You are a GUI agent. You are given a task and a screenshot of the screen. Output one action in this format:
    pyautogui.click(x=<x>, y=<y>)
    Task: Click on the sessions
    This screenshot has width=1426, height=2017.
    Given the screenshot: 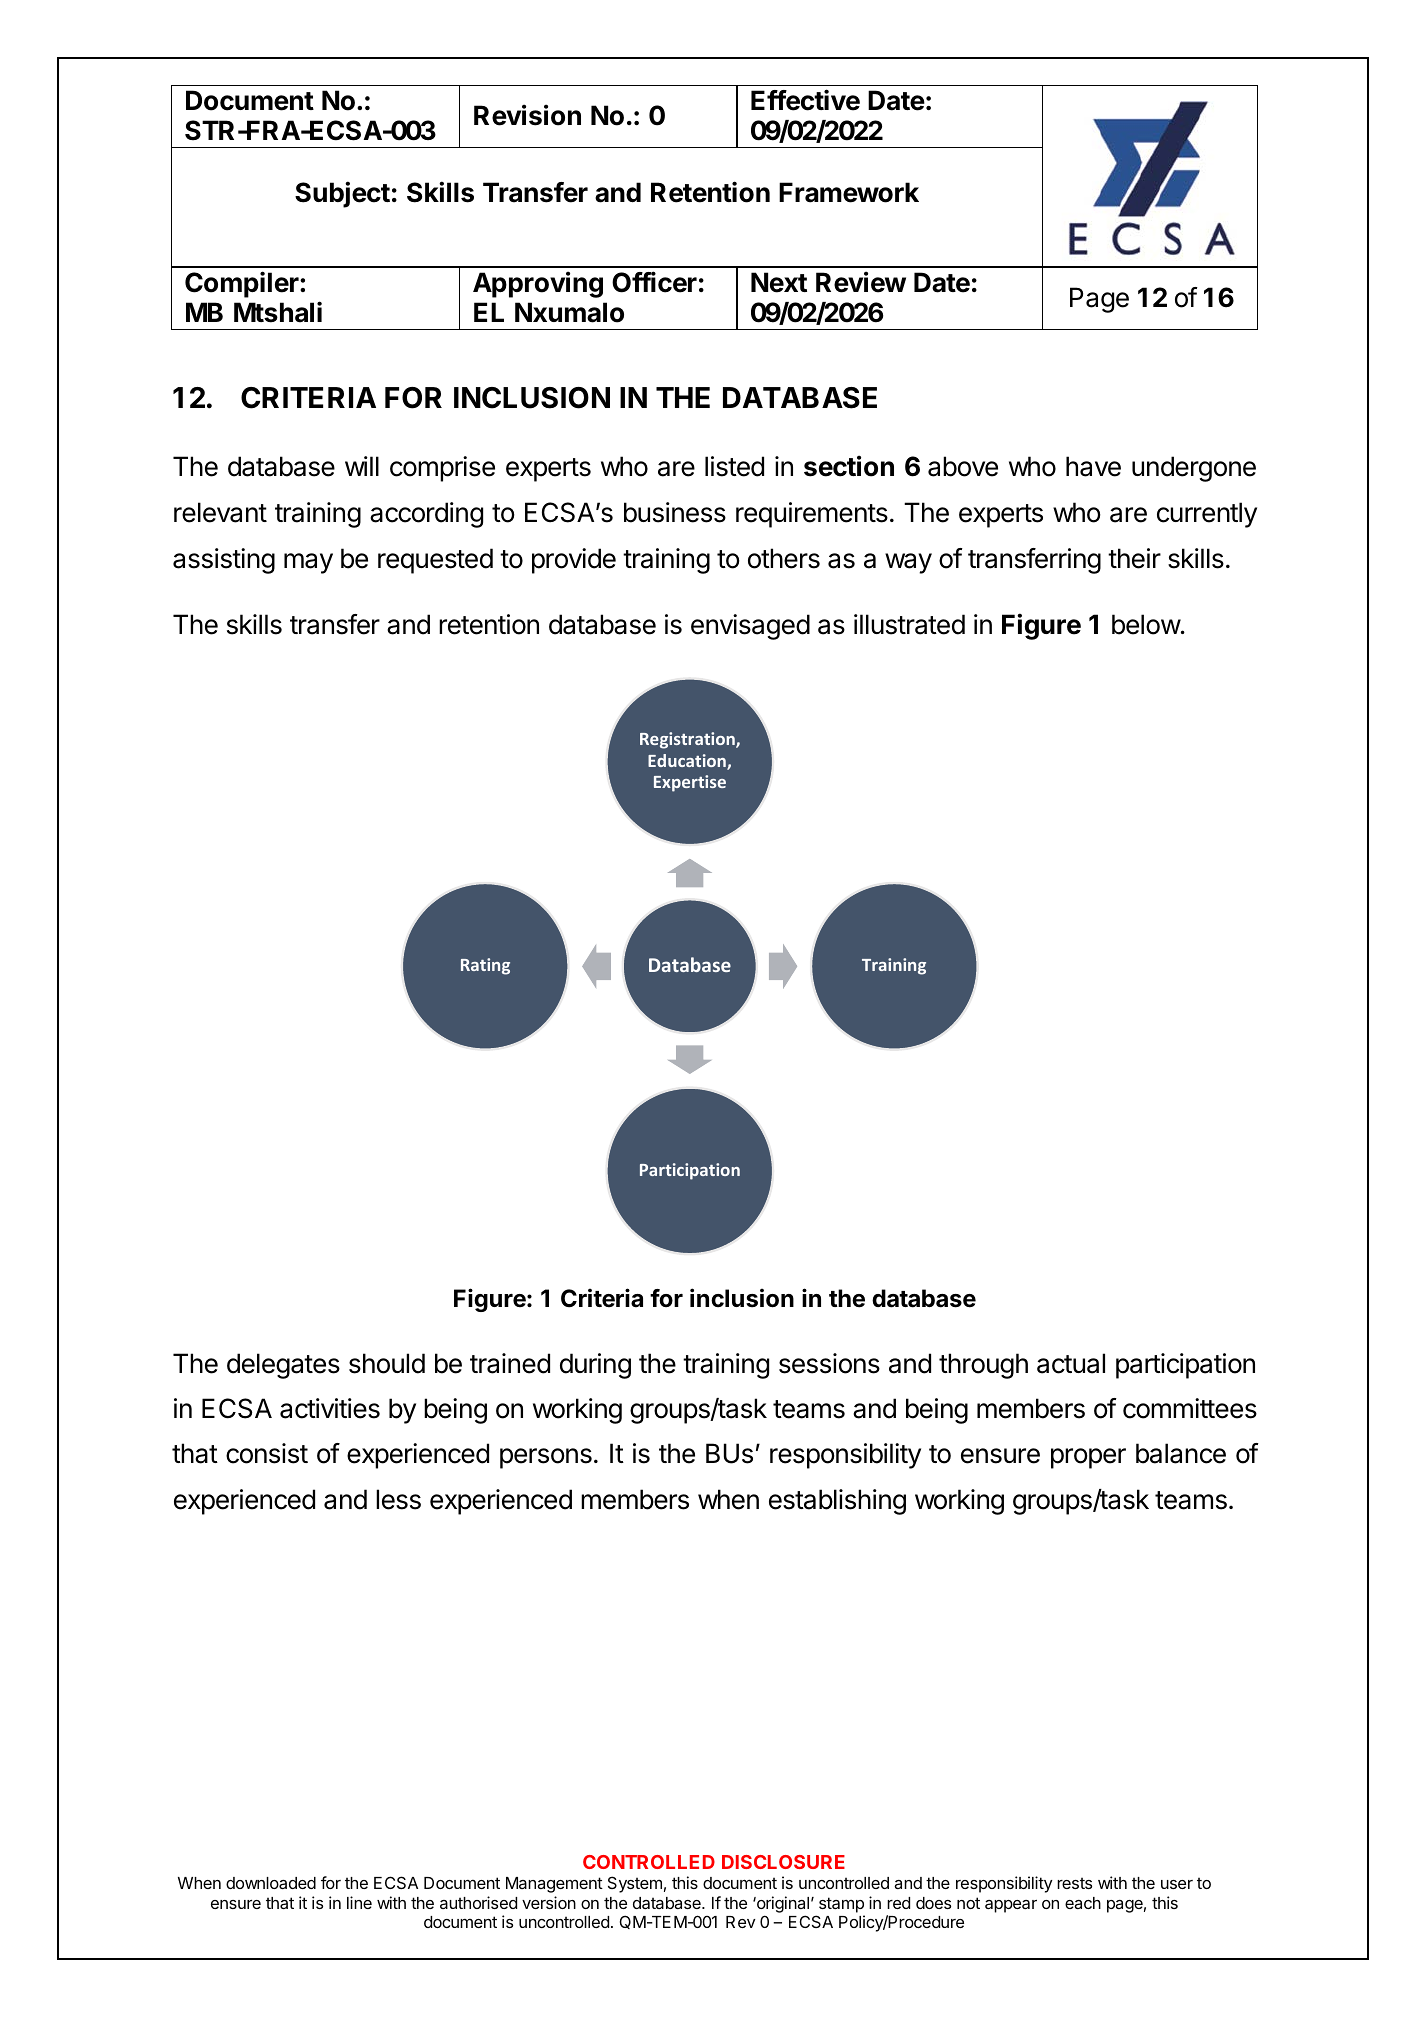 What is the action you would take?
    pyautogui.click(x=829, y=1363)
